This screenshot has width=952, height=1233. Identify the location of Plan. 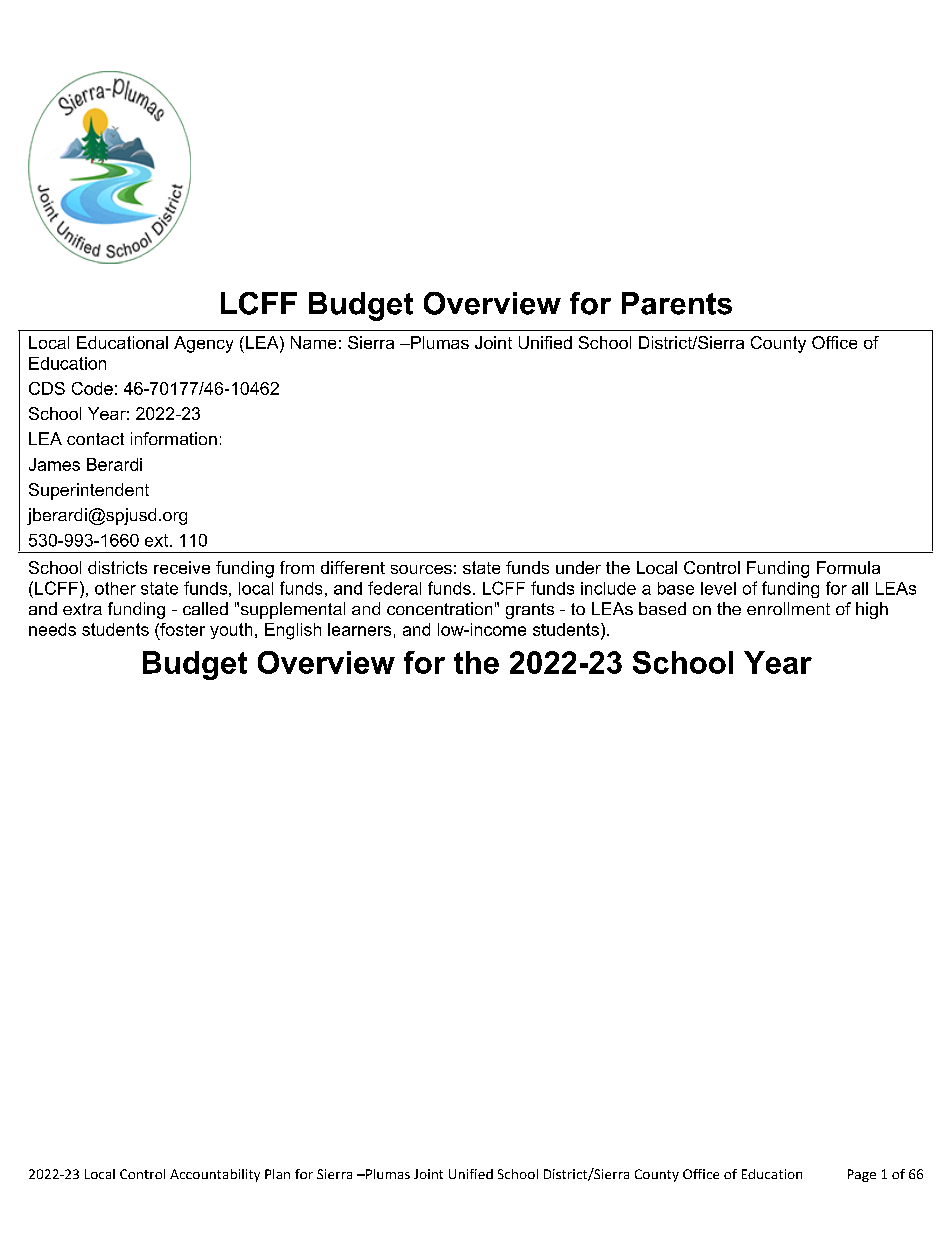
(277, 1174).
